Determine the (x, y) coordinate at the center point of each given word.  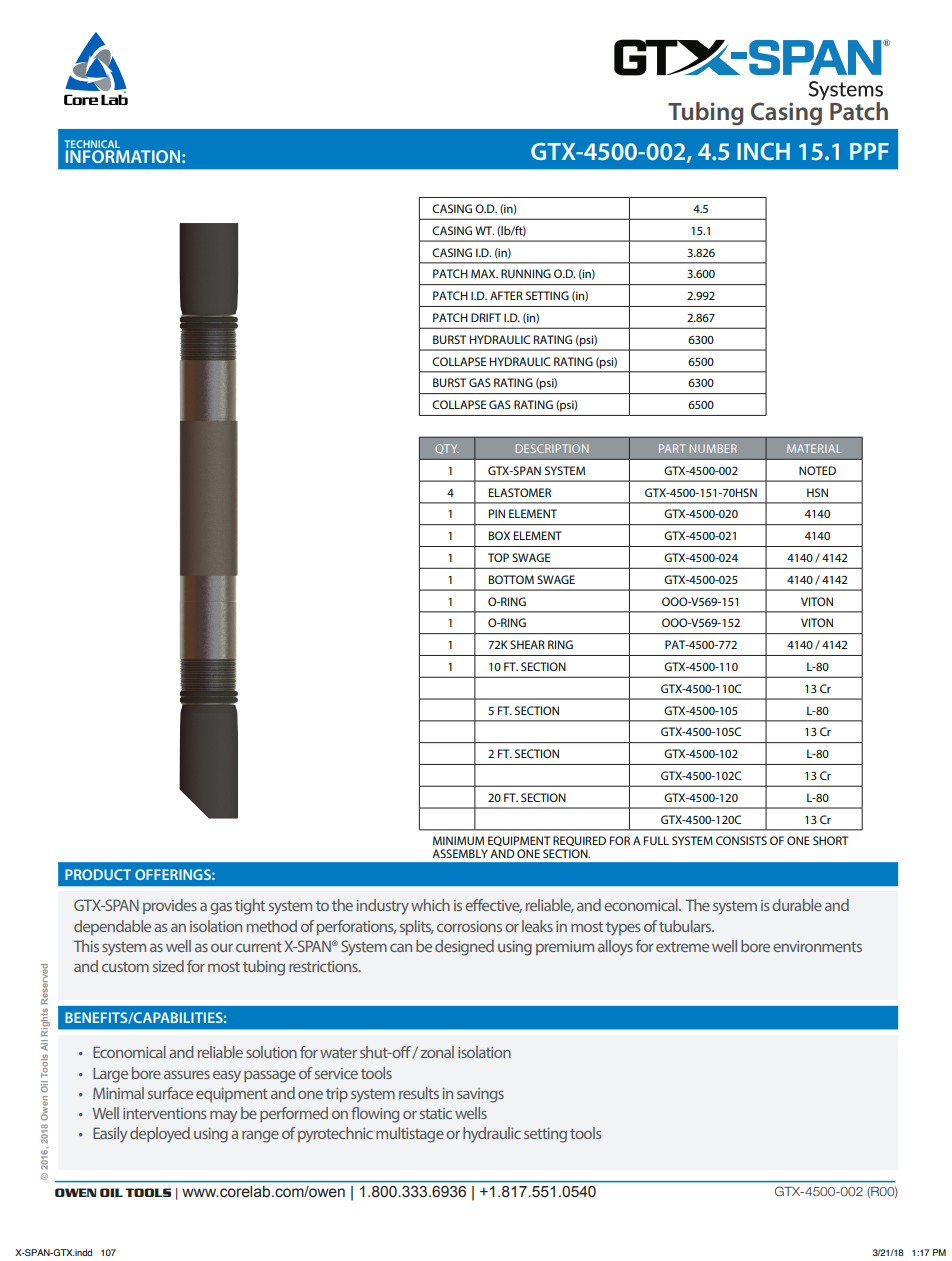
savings (480, 1095)
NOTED (817, 470)
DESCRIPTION (552, 448)
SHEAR (527, 644)
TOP (498, 557)
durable (797, 905)
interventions (164, 1113)
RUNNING (526, 273)
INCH (763, 151)
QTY (447, 449)
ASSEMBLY (460, 853)
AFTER (506, 295)
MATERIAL (814, 448)
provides (170, 906)
